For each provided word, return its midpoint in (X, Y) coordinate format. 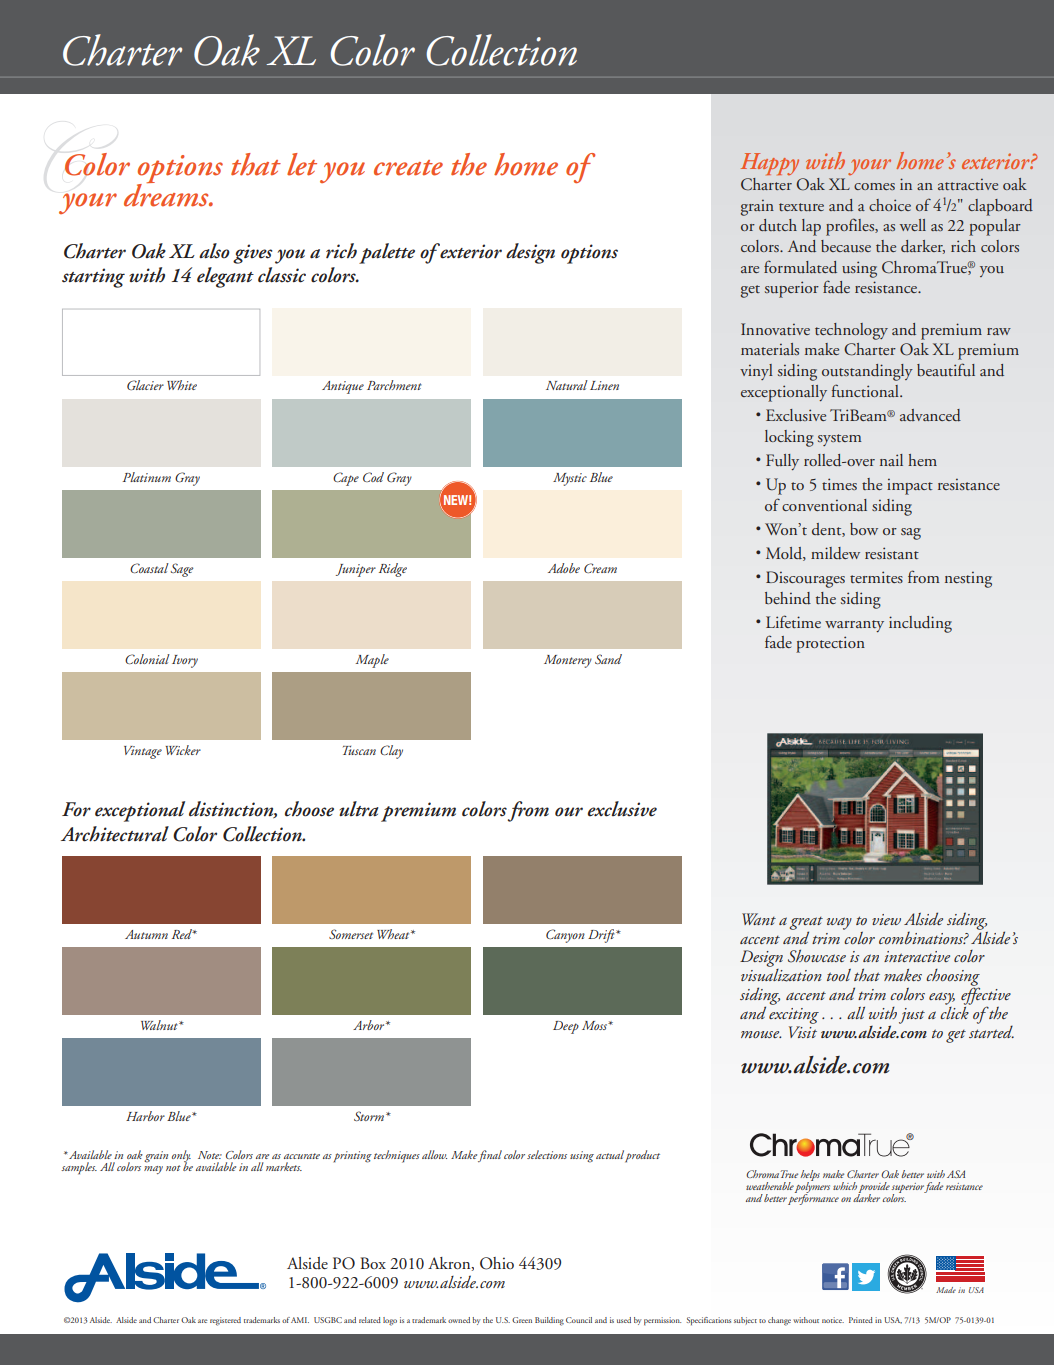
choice (890, 205)
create (408, 168)
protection (830, 644)
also (214, 251)
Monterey (568, 661)
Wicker (183, 750)
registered (225, 1321)
